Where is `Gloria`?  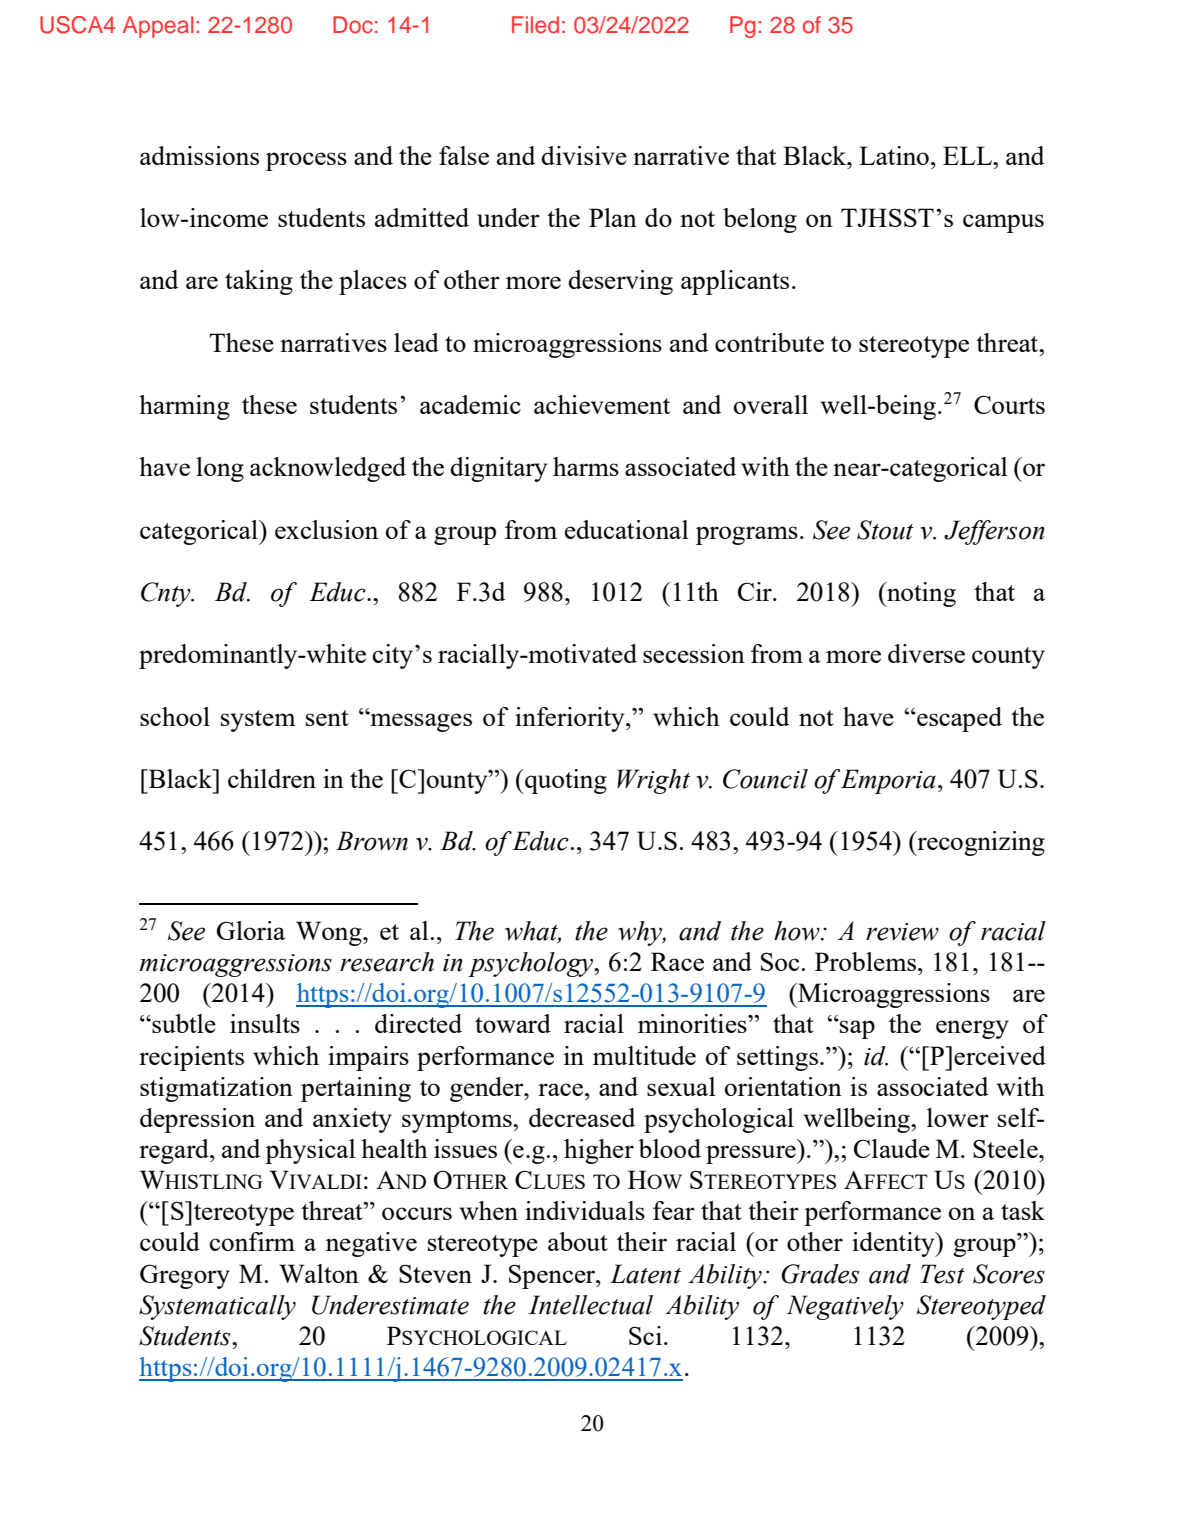 Gloria is located at coordinates (251, 930).
